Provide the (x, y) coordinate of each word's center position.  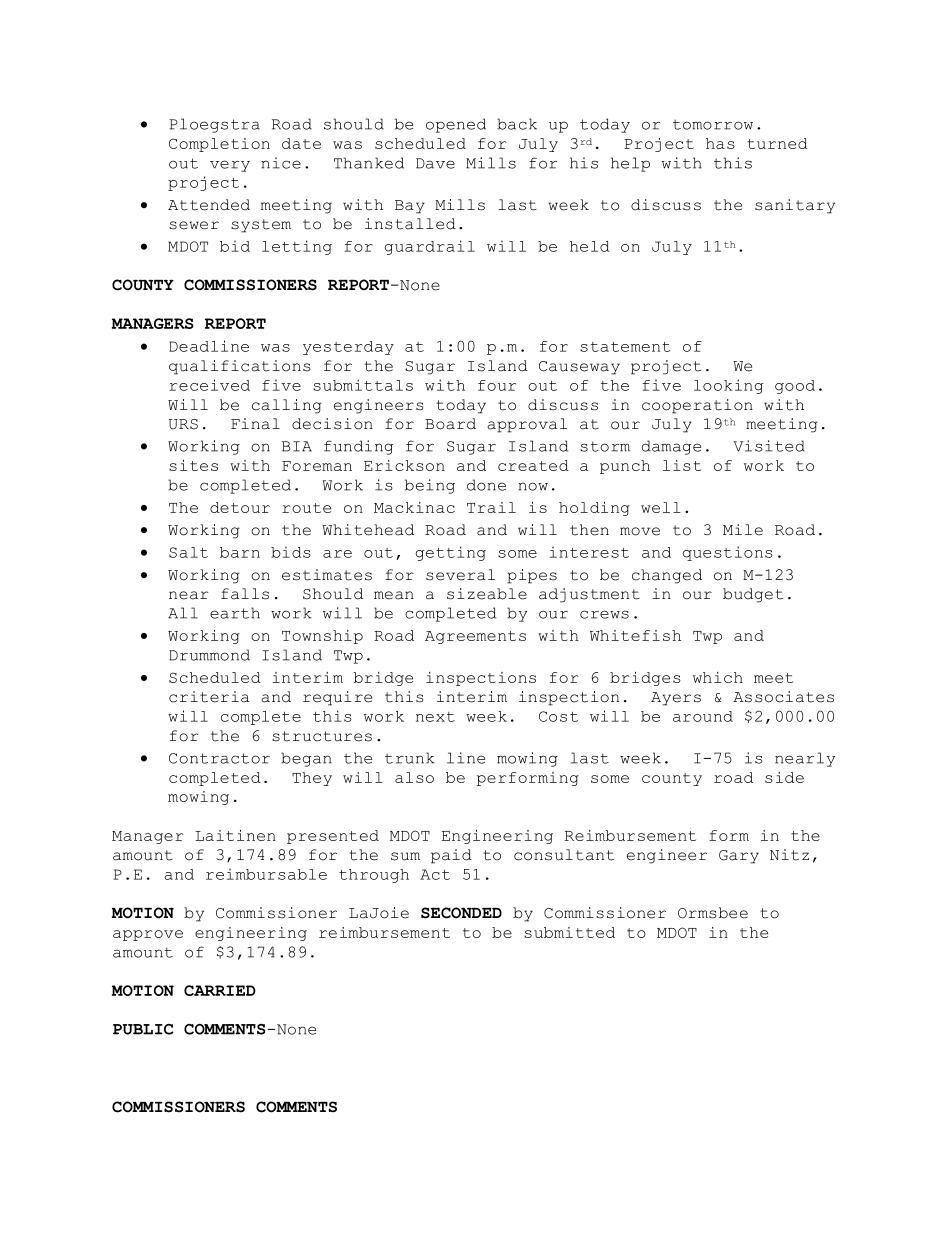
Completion (219, 145)
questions (728, 553)
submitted (569, 932)
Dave (435, 163)
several (460, 575)
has (720, 143)
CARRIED (220, 990)
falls (245, 594)
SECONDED (461, 913)
